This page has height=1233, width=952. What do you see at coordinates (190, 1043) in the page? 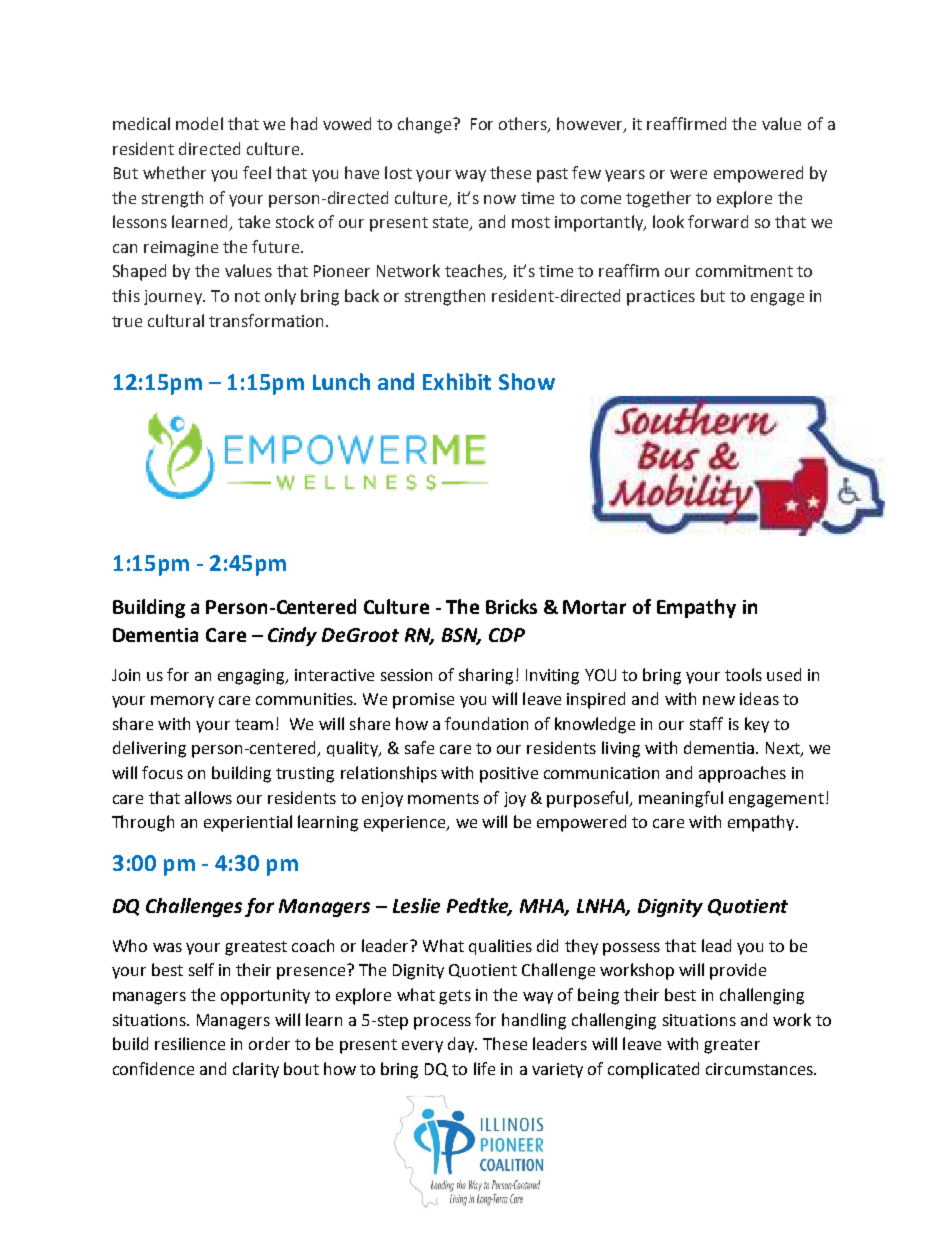
I see `resilience` at bounding box center [190, 1043].
